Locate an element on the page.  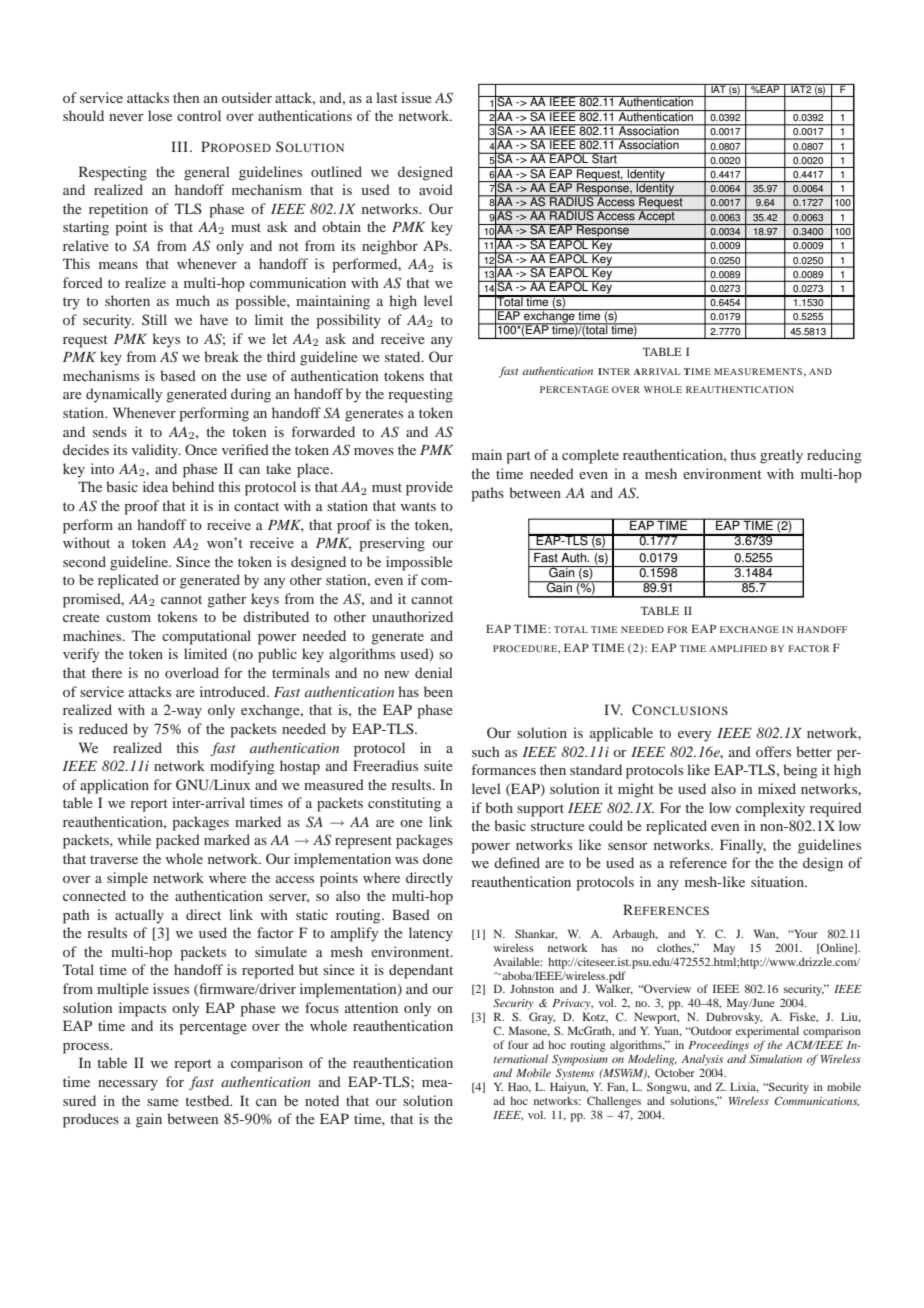
avoid is located at coordinates (436, 189).
